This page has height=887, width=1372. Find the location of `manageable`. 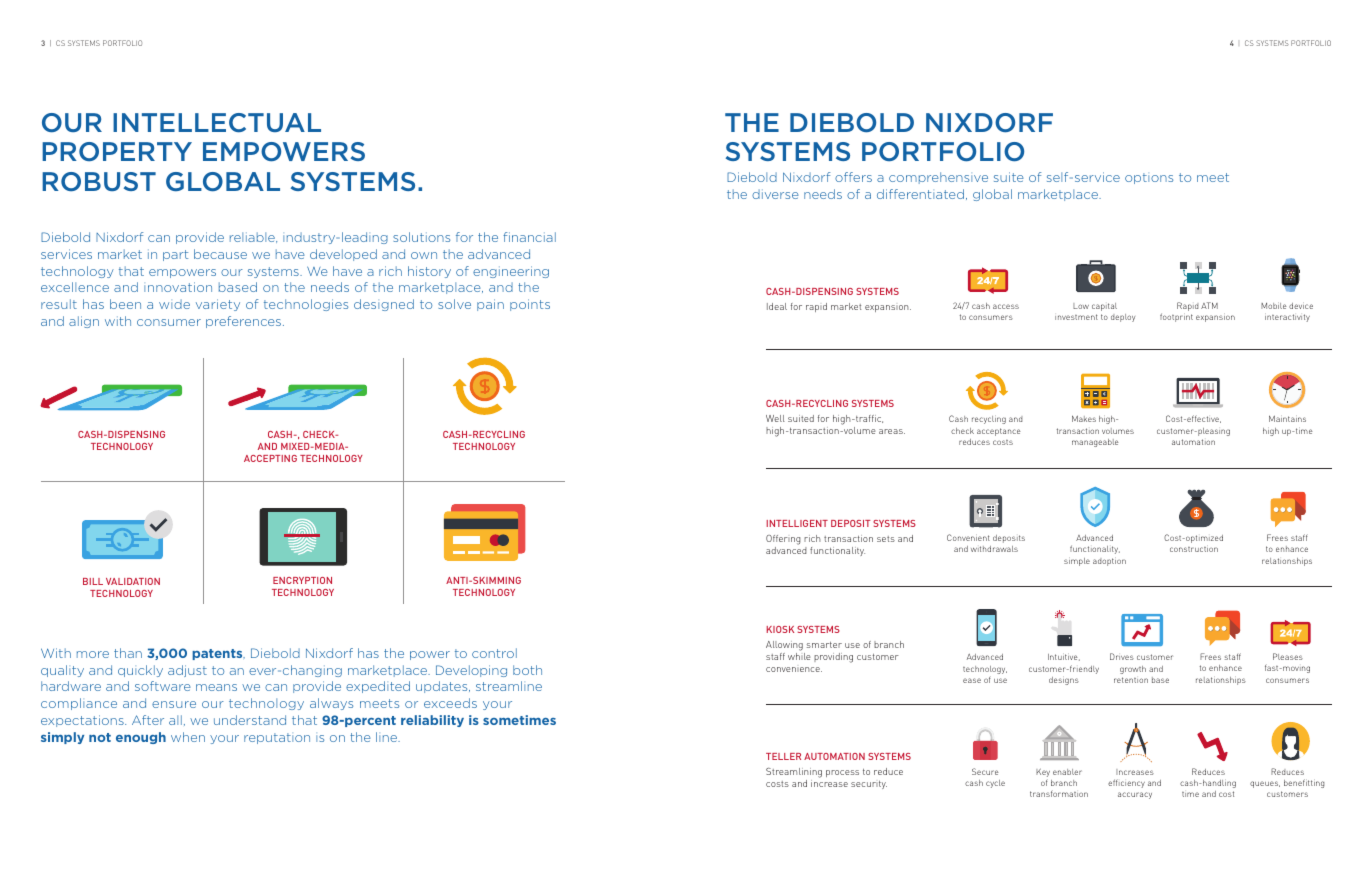

manageable is located at coordinates (1095, 443).
